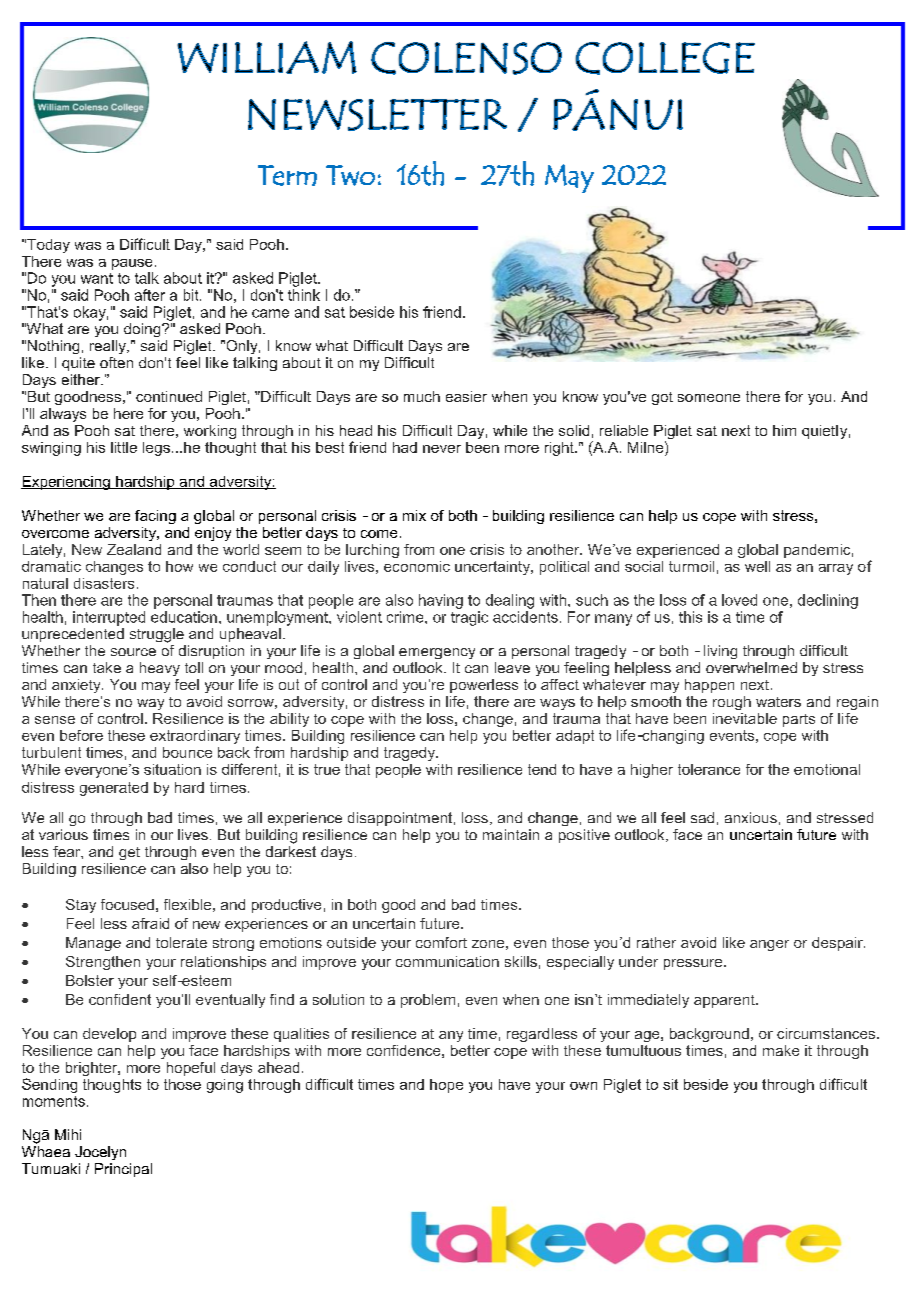  What do you see at coordinates (709, 398) in the image?
I see `someone` at bounding box center [709, 398].
